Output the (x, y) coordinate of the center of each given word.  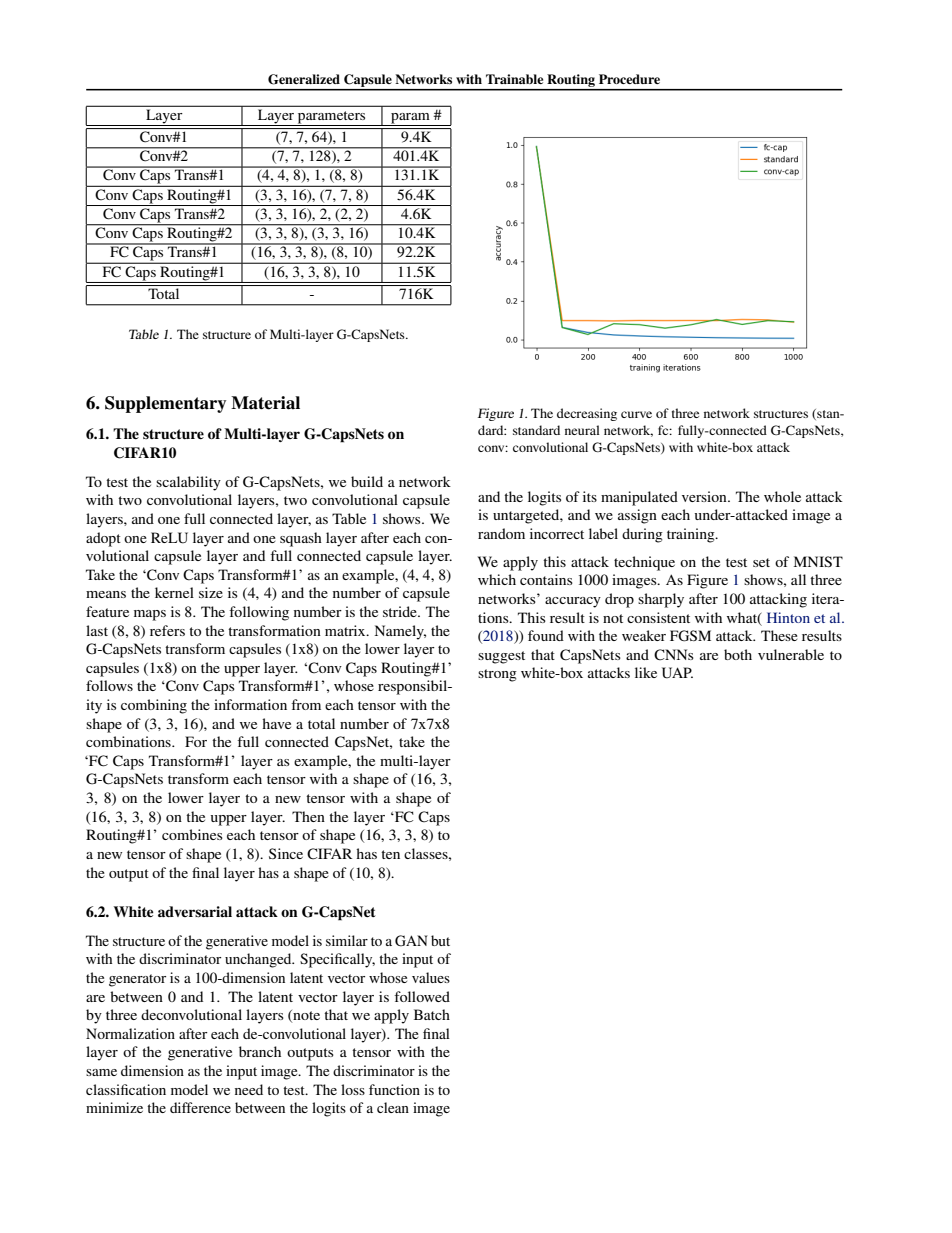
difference (200, 1107)
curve (636, 414)
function (394, 1089)
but (440, 940)
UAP (677, 673)
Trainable (514, 79)
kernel (174, 592)
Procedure (629, 79)
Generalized (304, 79)
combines (192, 834)
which (497, 579)
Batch (432, 1014)
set (761, 562)
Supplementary (165, 404)
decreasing (587, 414)
